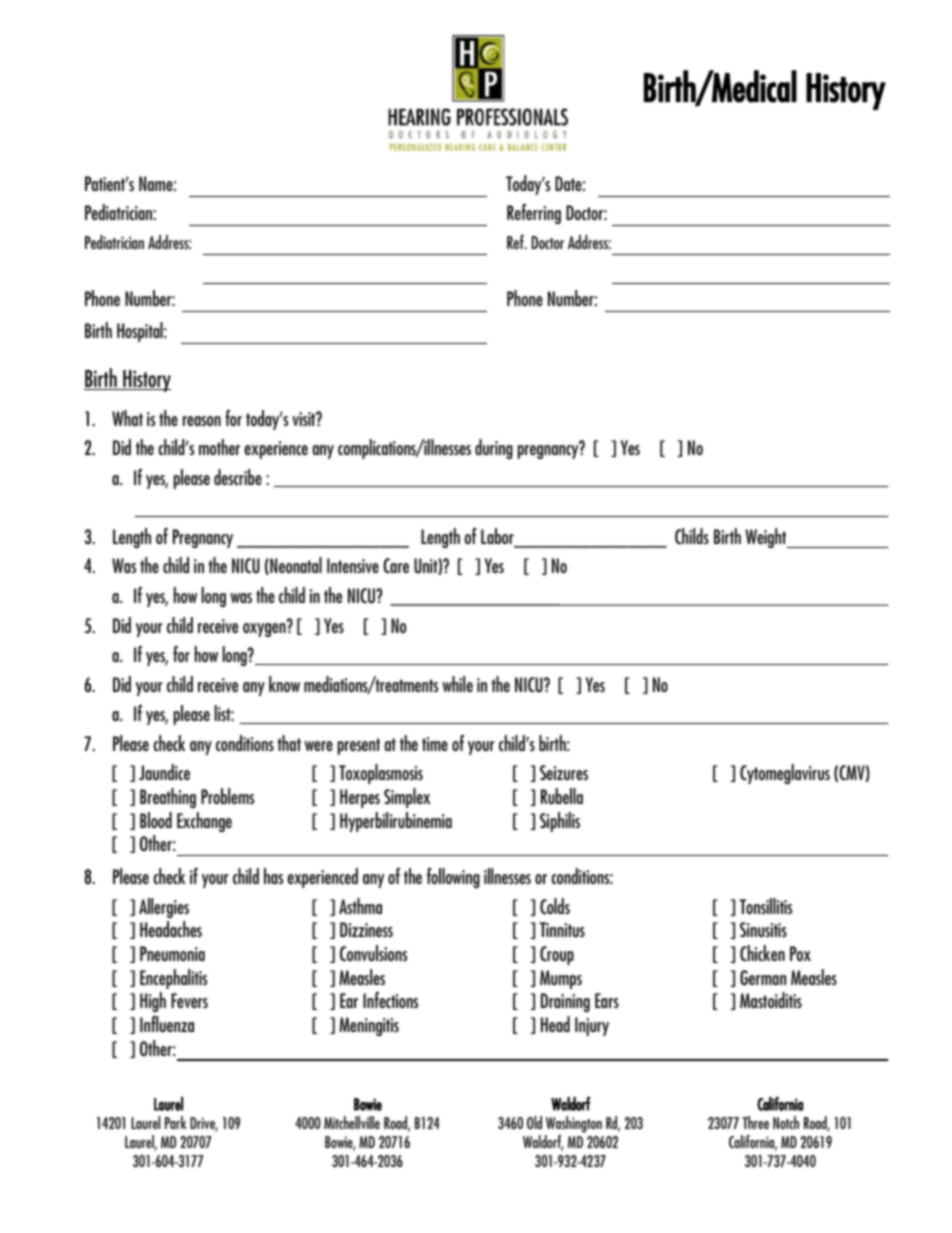 The width and height of the screenshot is (952, 1233). Describe the element at coordinates (564, 772) in the screenshot. I see `Seizures` at that location.
